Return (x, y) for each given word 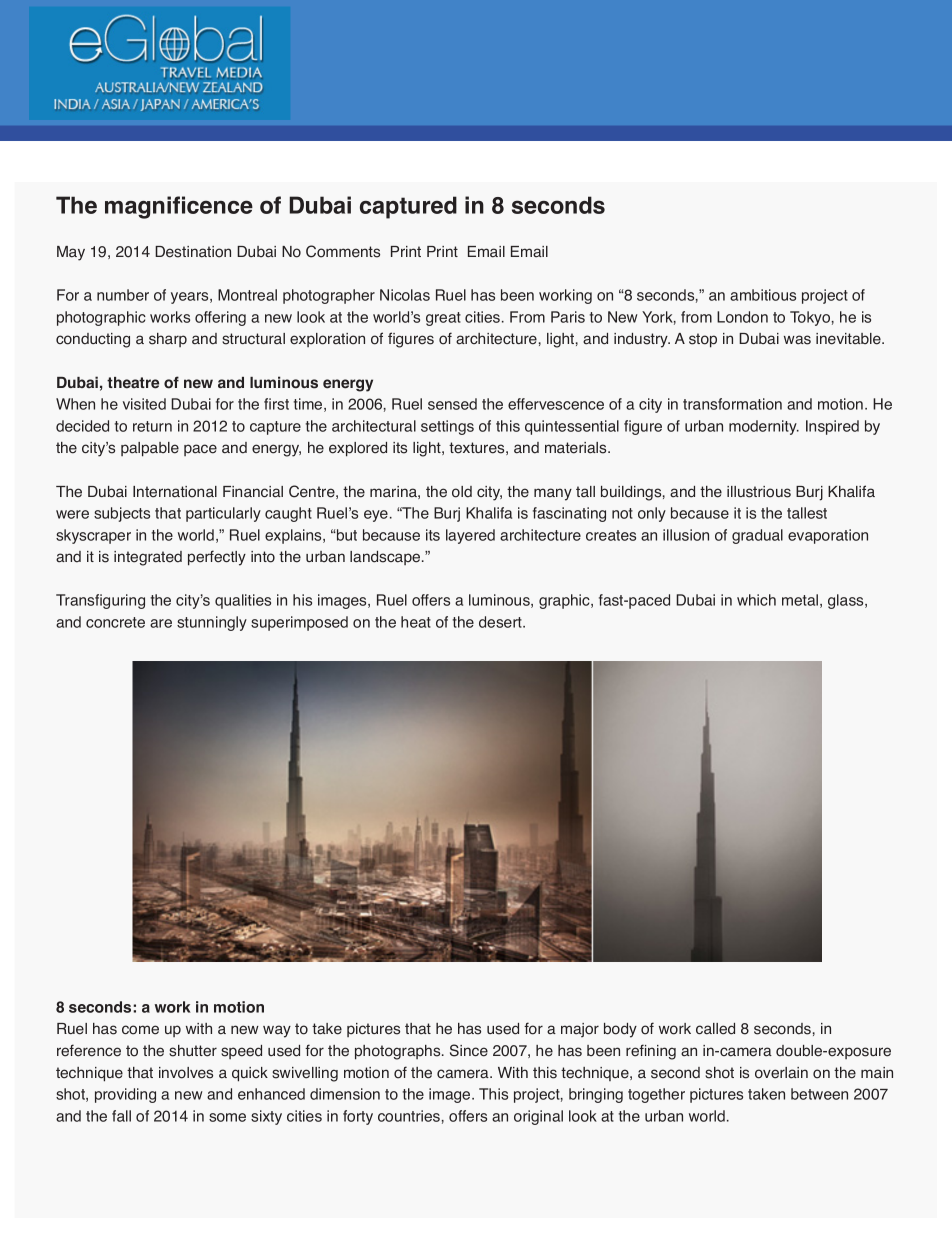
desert (501, 622)
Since (469, 1050)
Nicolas (405, 295)
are (161, 623)
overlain (781, 1073)
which (756, 600)
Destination (193, 252)
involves (186, 1073)
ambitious (763, 295)
